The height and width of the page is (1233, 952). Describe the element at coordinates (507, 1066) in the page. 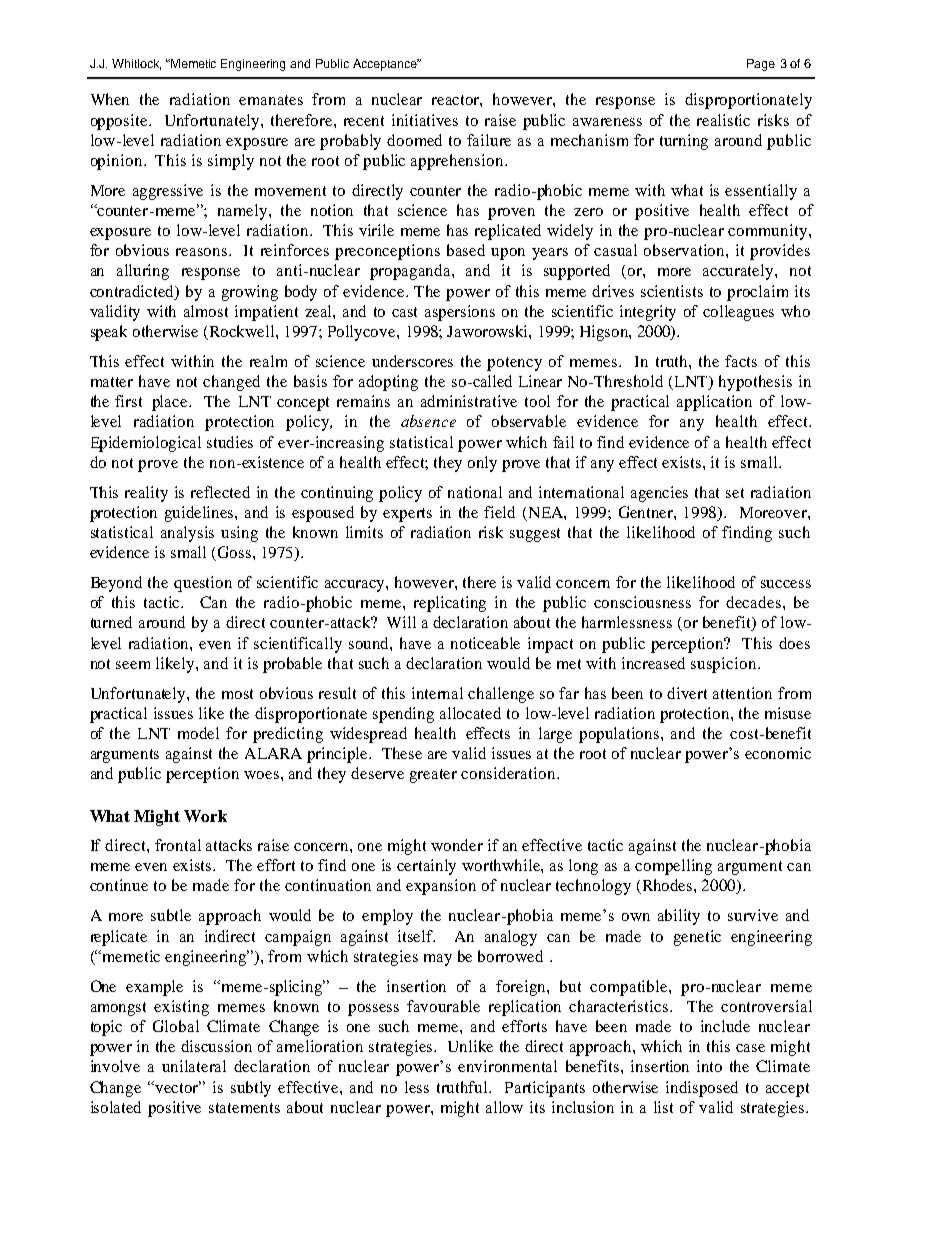

I see `environmental` at that location.
